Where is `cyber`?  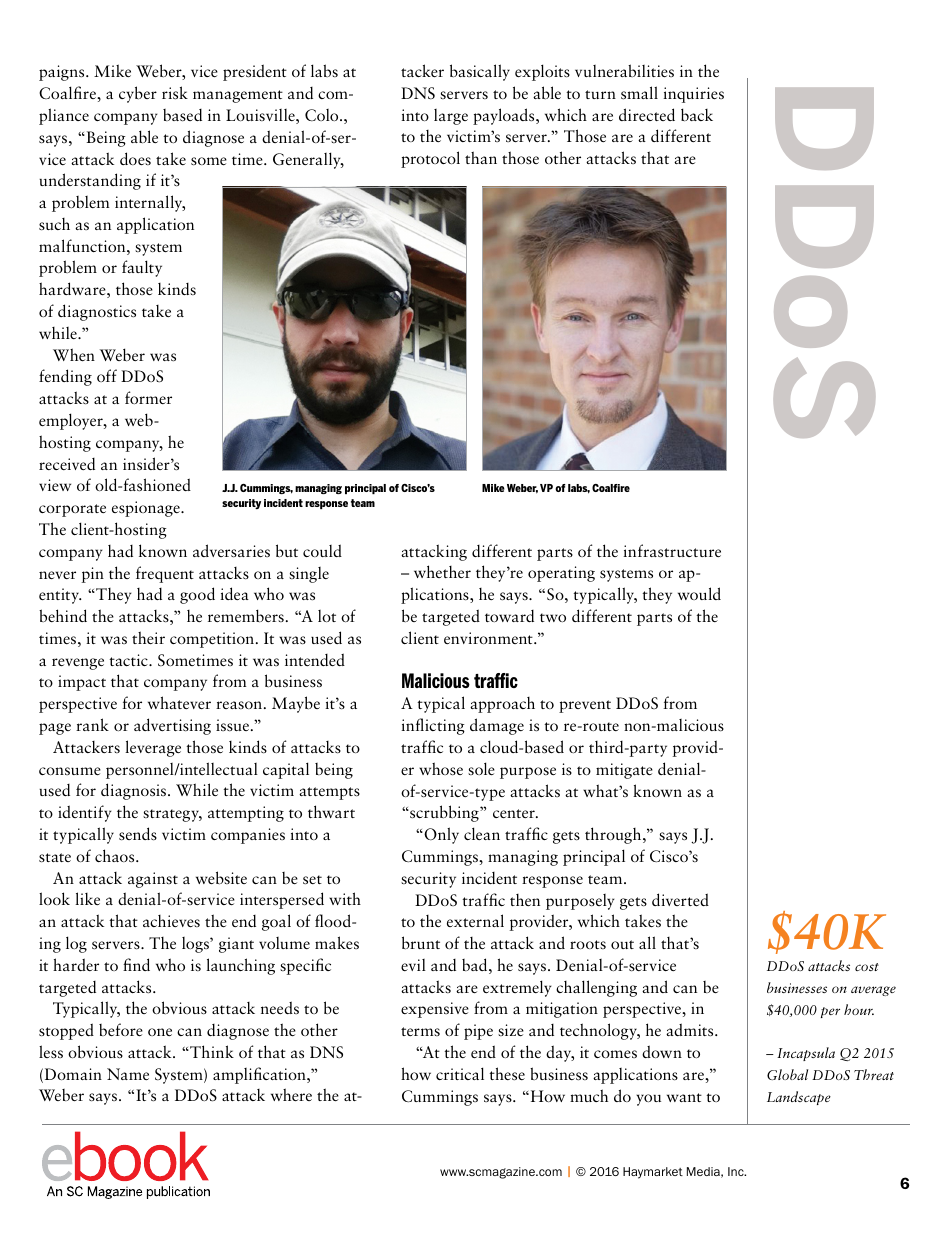
cyber is located at coordinates (138, 94).
